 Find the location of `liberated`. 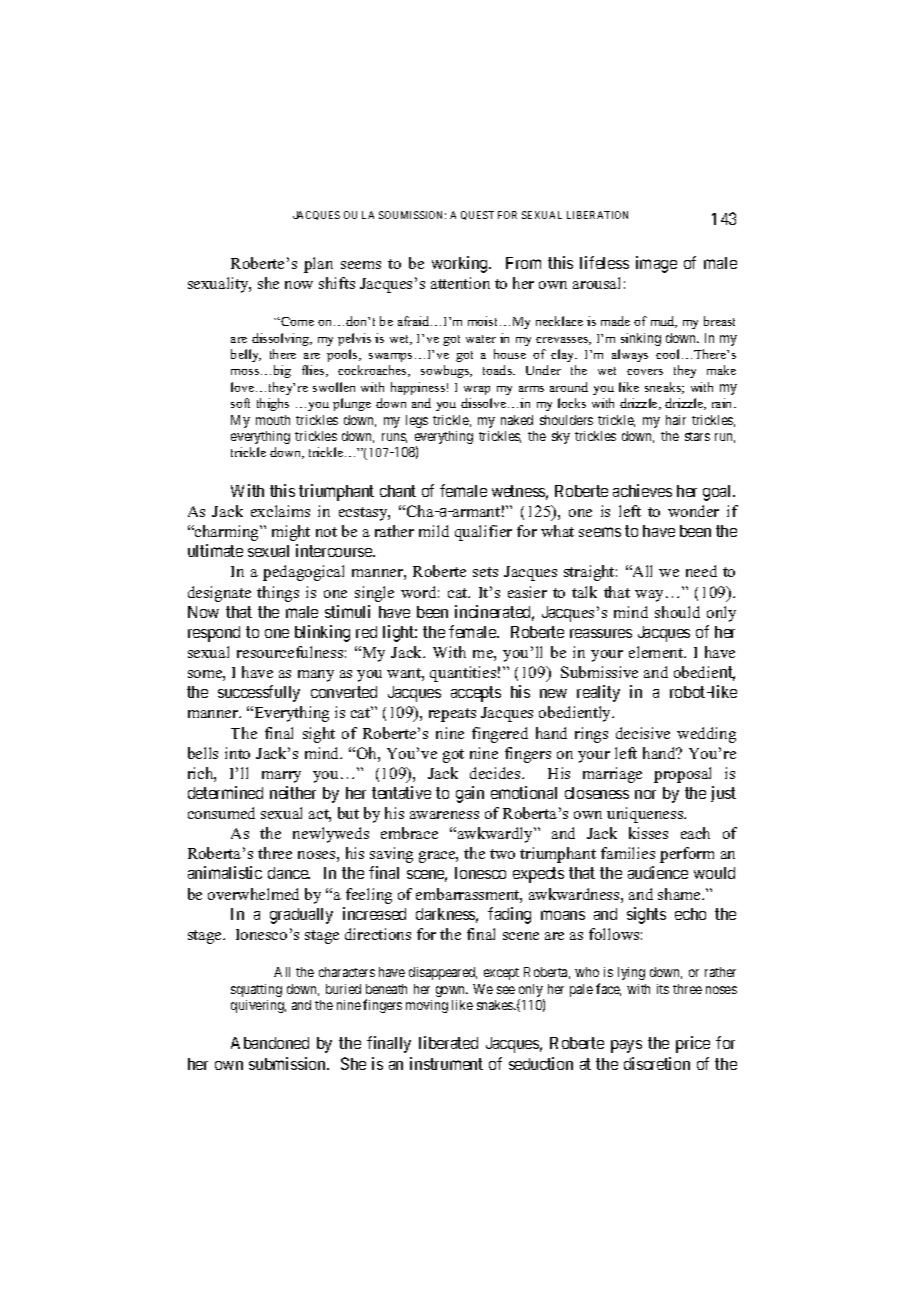

liberated is located at coordinates (448, 1042).
